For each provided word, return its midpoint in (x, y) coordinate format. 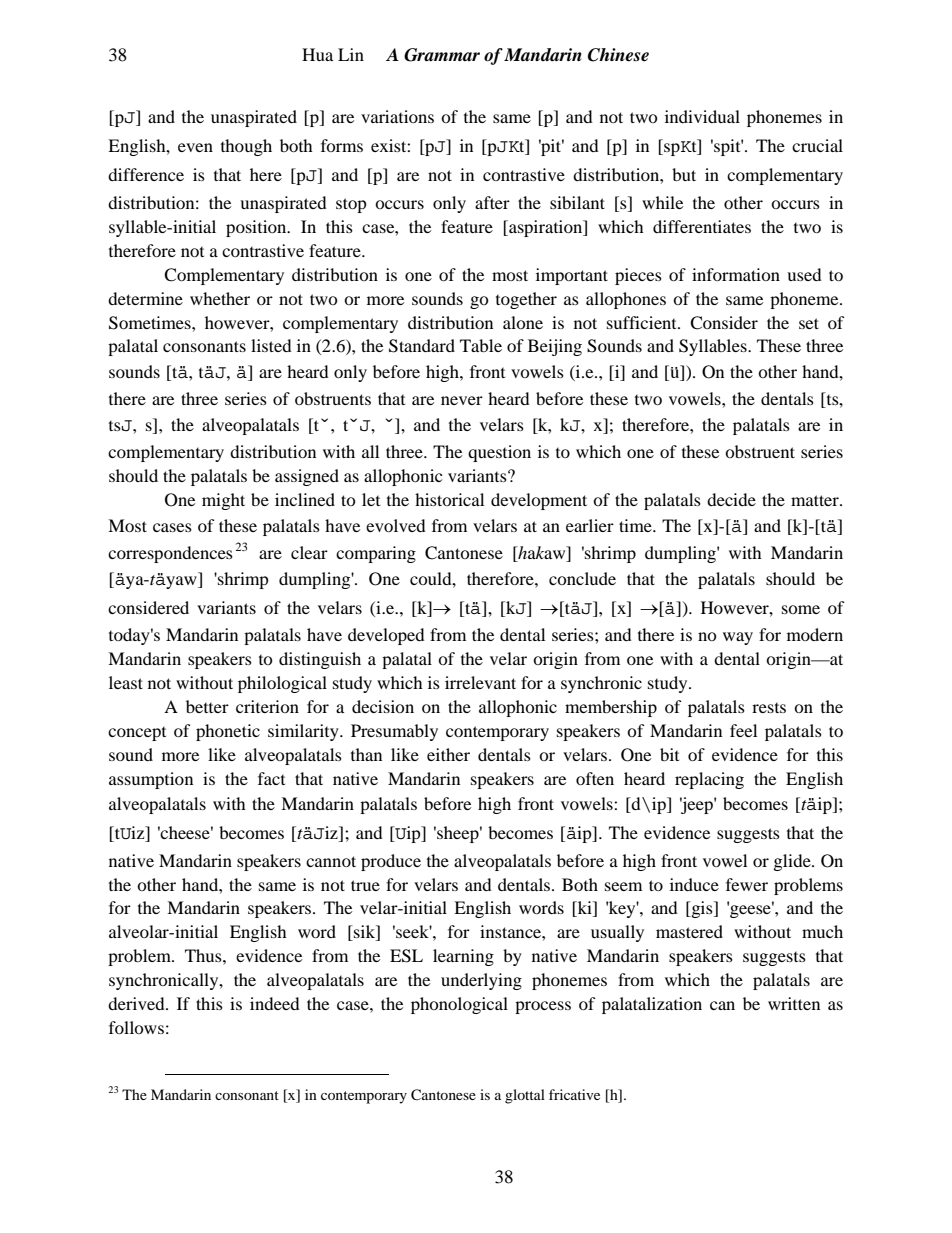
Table (481, 345)
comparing (376, 554)
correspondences (170, 554)
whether (220, 298)
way (738, 638)
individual (702, 116)
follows (136, 1027)
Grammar (442, 55)
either (448, 754)
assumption (151, 780)
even (195, 147)
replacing (709, 780)
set (809, 323)
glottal (525, 1096)
